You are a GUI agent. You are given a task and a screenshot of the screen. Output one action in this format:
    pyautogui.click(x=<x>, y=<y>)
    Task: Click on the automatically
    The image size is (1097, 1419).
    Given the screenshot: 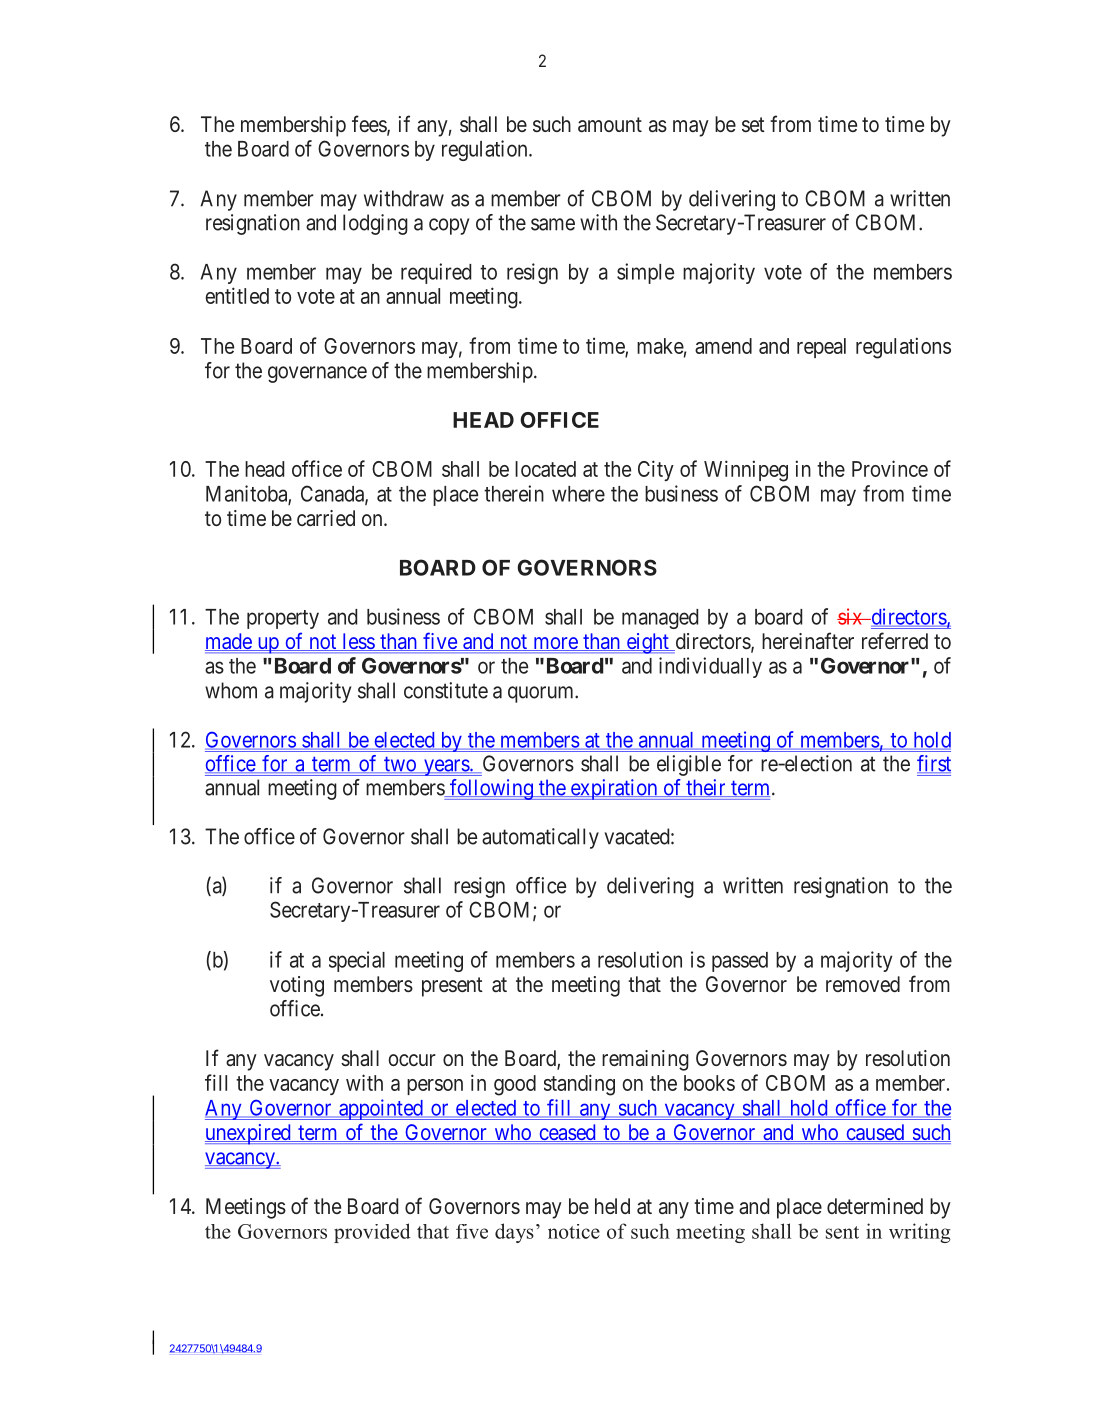 What is the action you would take?
    pyautogui.click(x=540, y=838)
